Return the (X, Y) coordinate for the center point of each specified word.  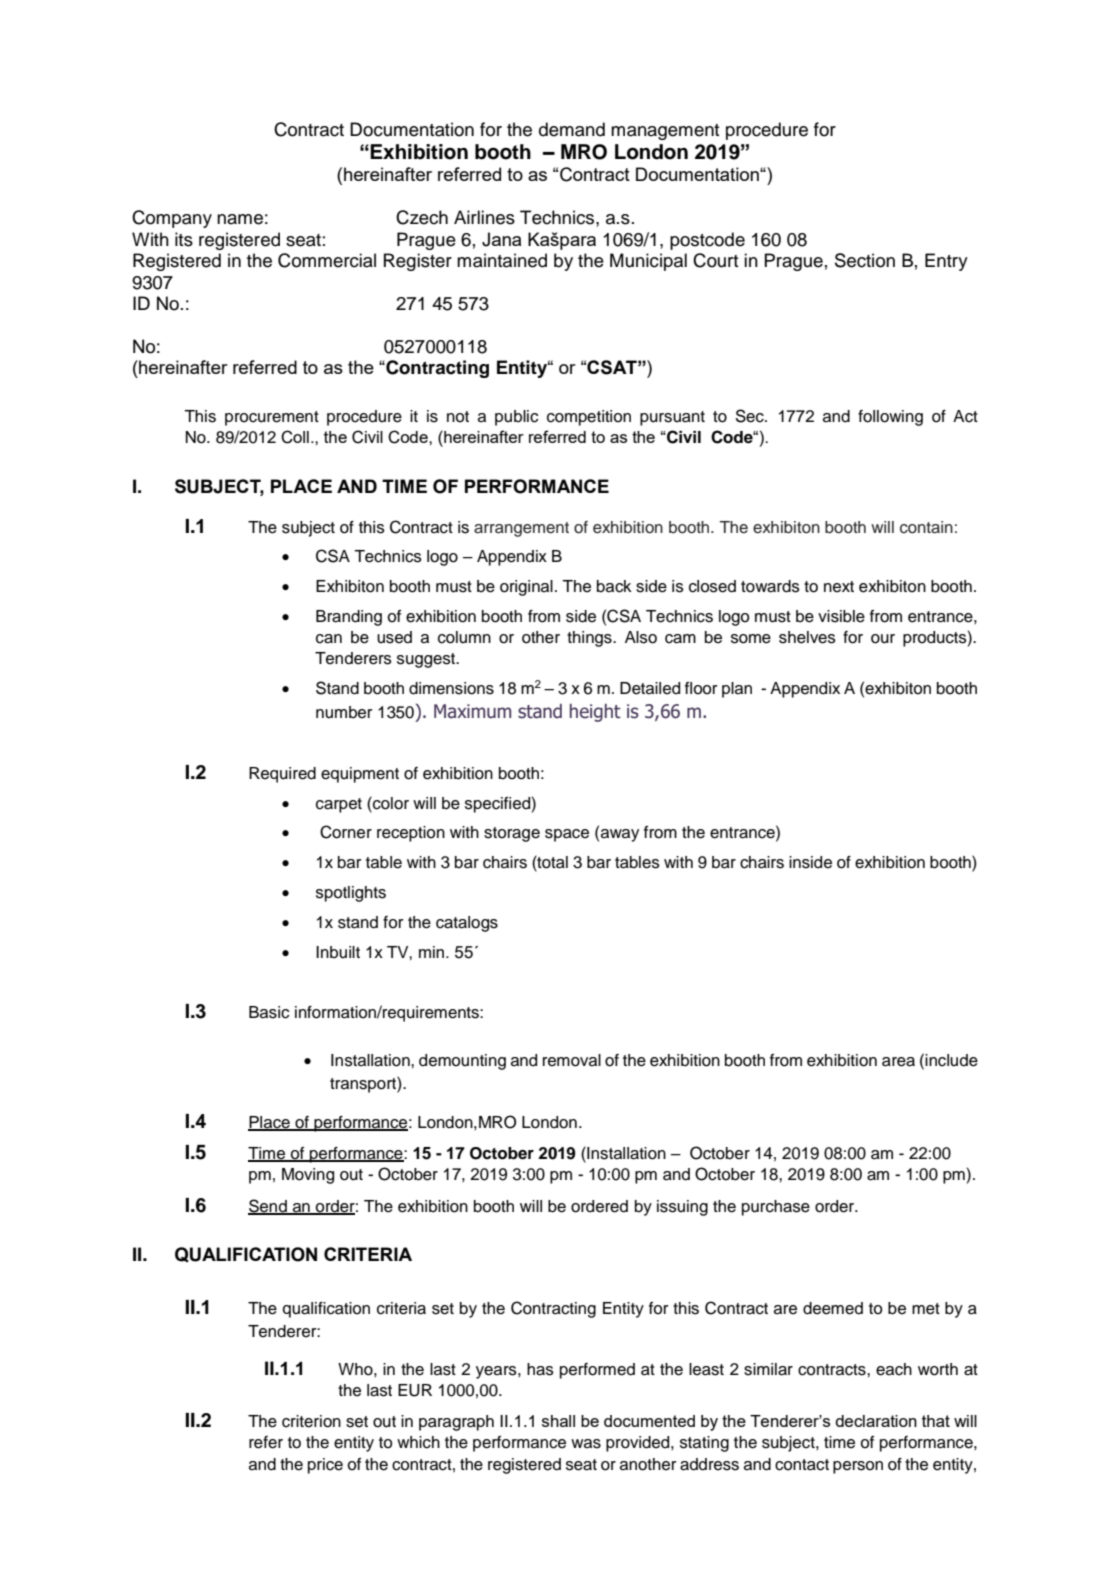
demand (572, 129)
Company (172, 219)
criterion (311, 1421)
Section (865, 260)
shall (558, 1421)
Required (282, 775)
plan (737, 690)
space (567, 835)
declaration (876, 1421)
